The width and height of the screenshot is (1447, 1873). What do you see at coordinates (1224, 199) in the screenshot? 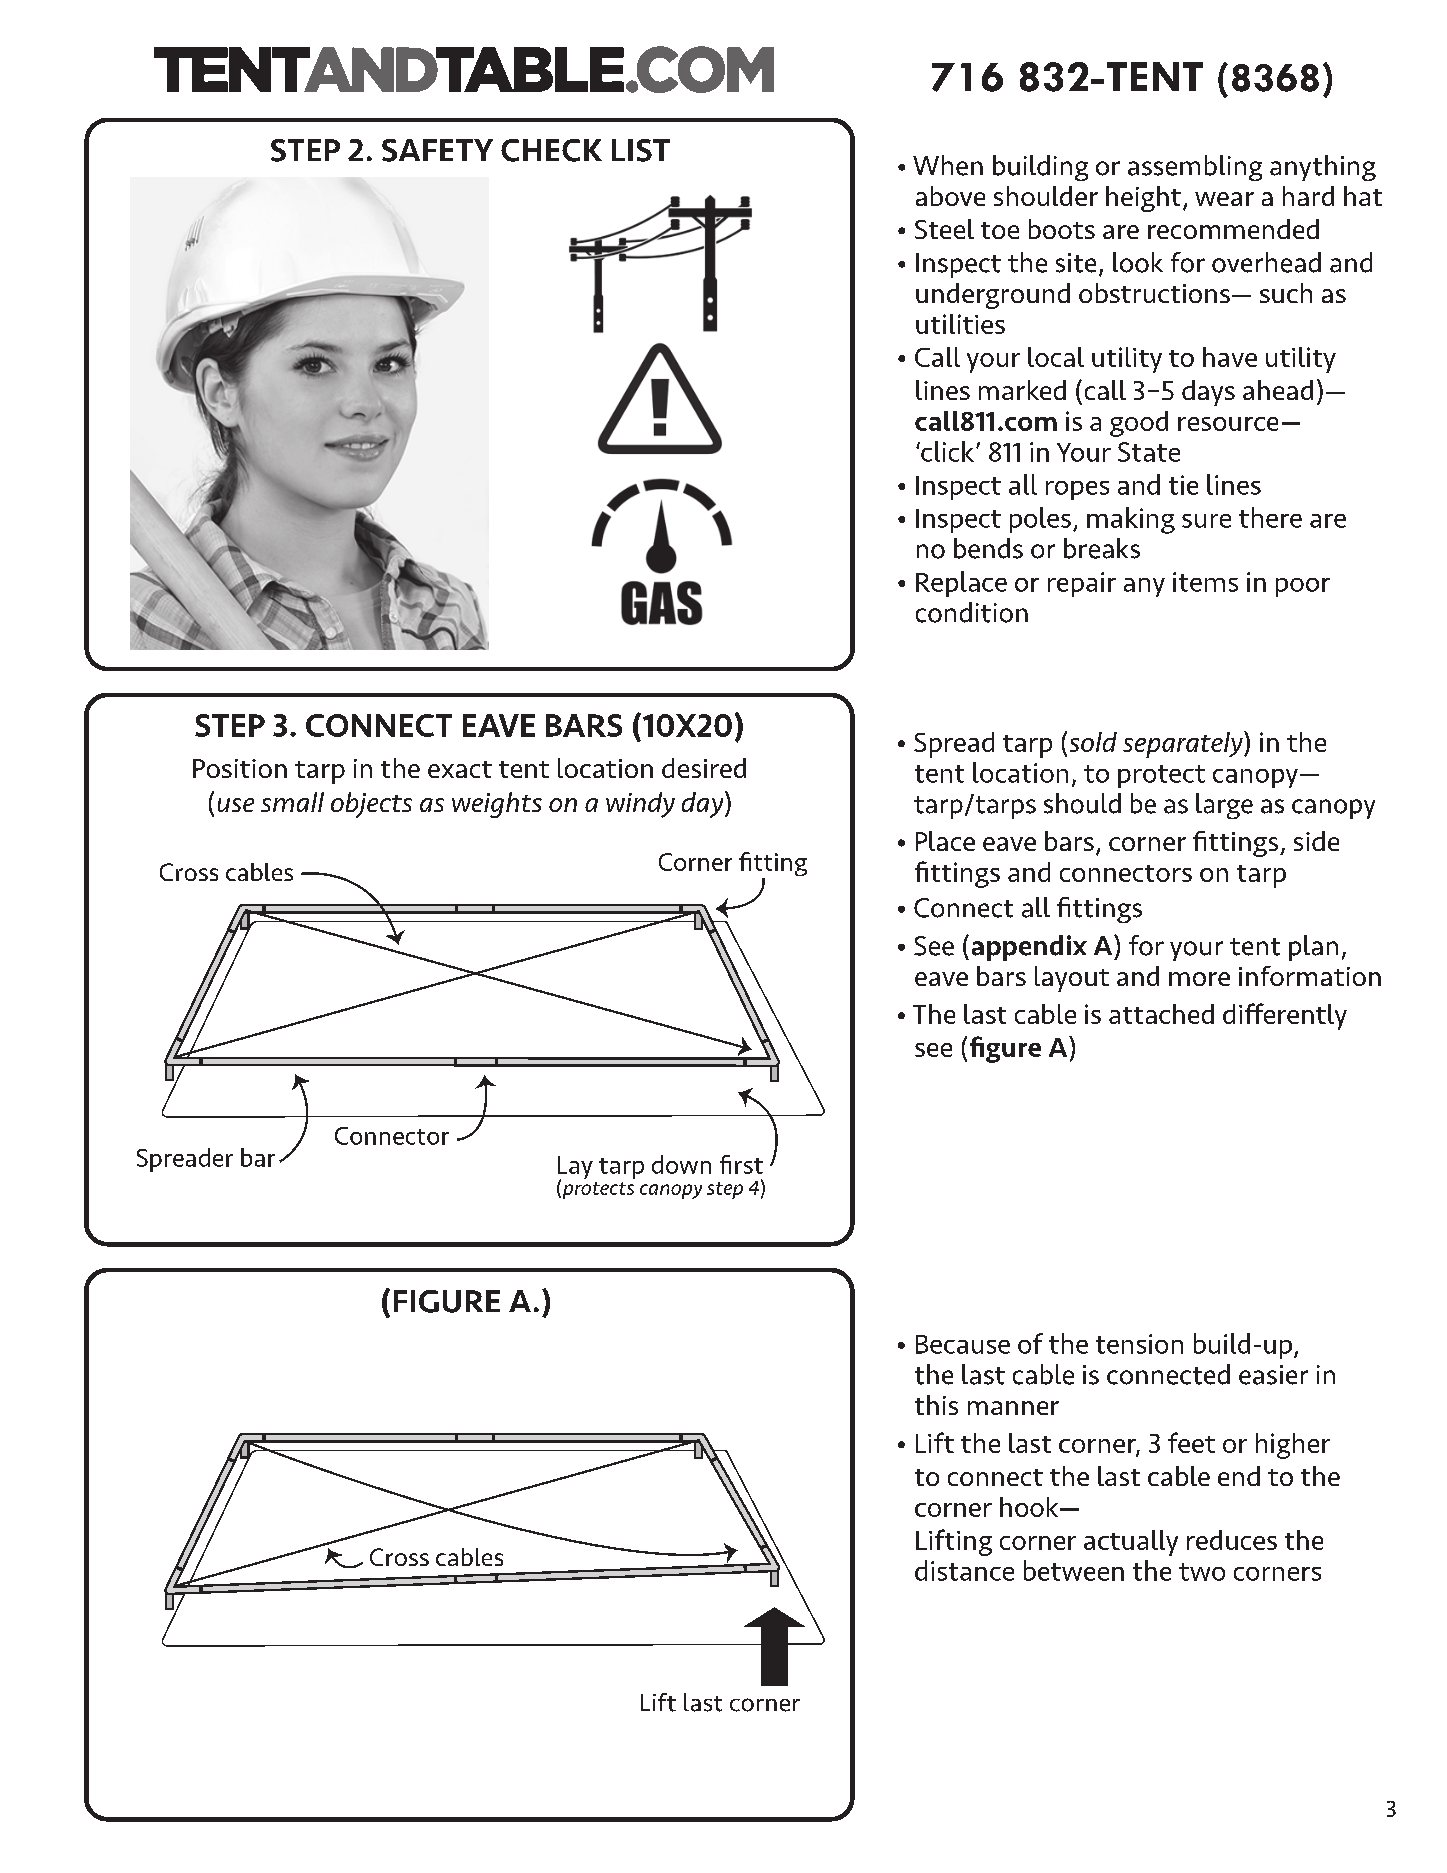
I see `wear` at bounding box center [1224, 199].
